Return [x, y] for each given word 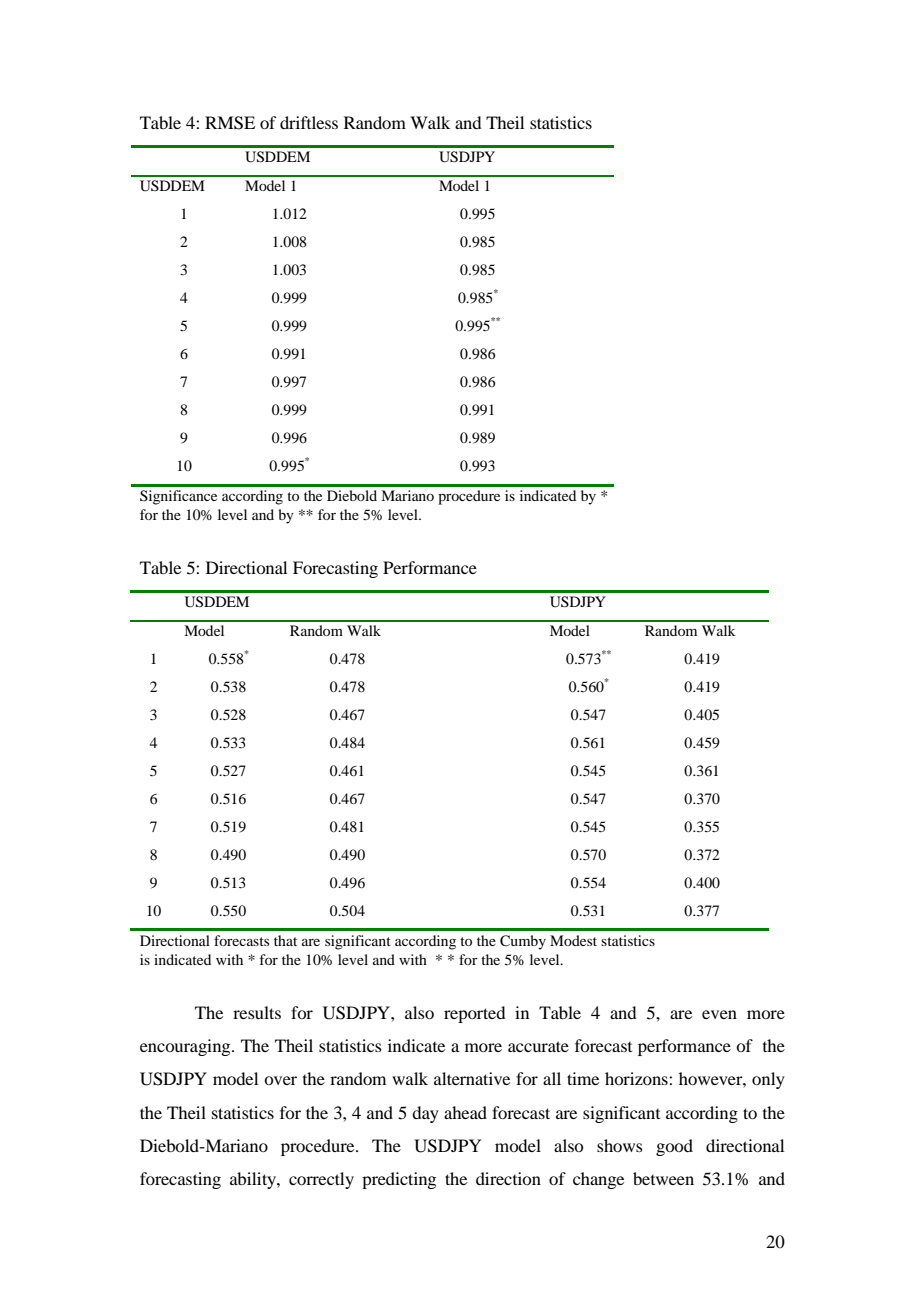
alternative [472, 1078]
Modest [573, 940]
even [719, 1014]
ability [254, 1180]
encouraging [186, 1047]
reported [474, 1014]
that [285, 940]
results [257, 1012]
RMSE [230, 123]
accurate [538, 1046]
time [583, 1078]
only [768, 1080]
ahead [465, 1112]
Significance [178, 497]
